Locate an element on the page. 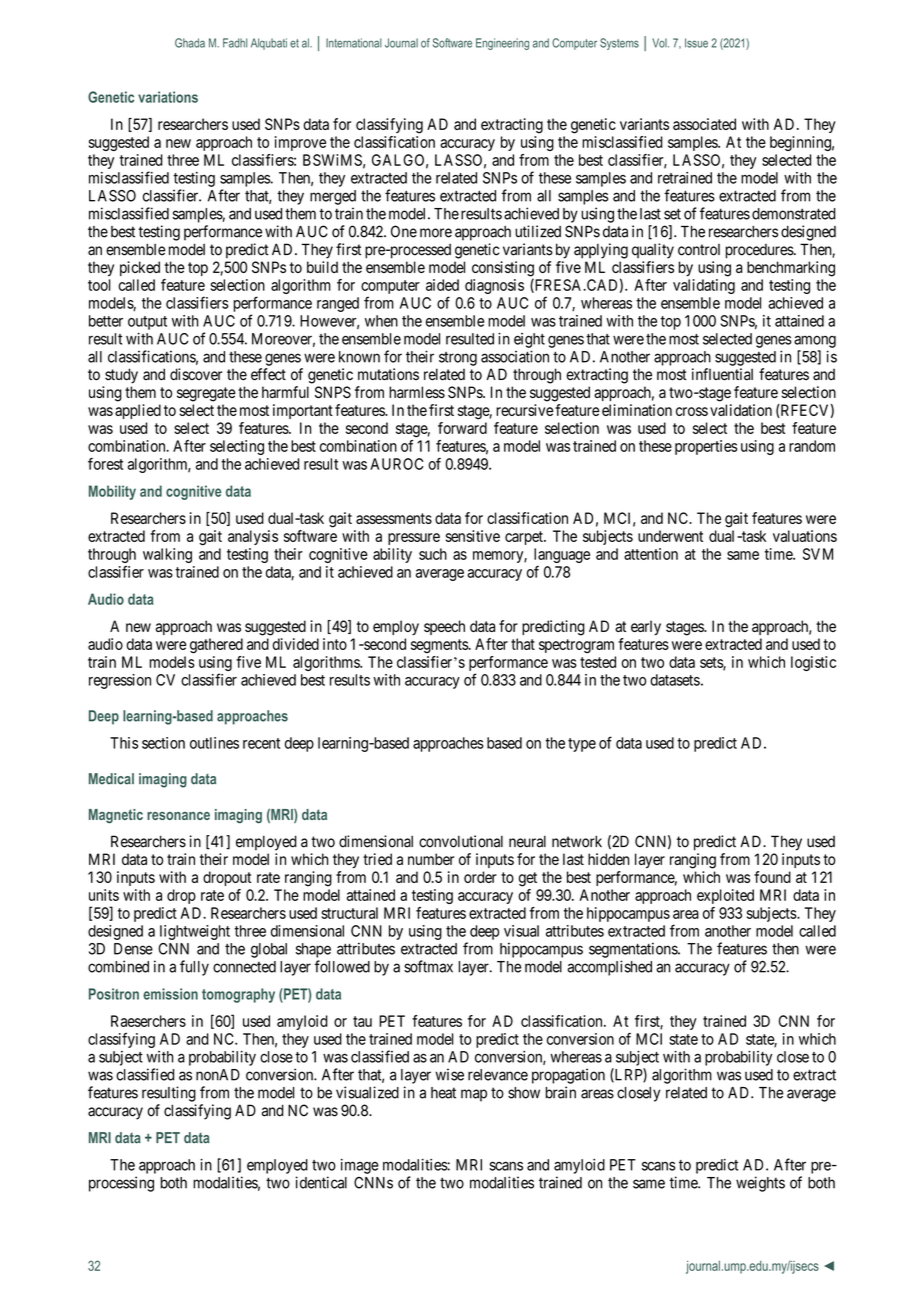 The image size is (924, 1309). exploited is located at coordinates (725, 896).
